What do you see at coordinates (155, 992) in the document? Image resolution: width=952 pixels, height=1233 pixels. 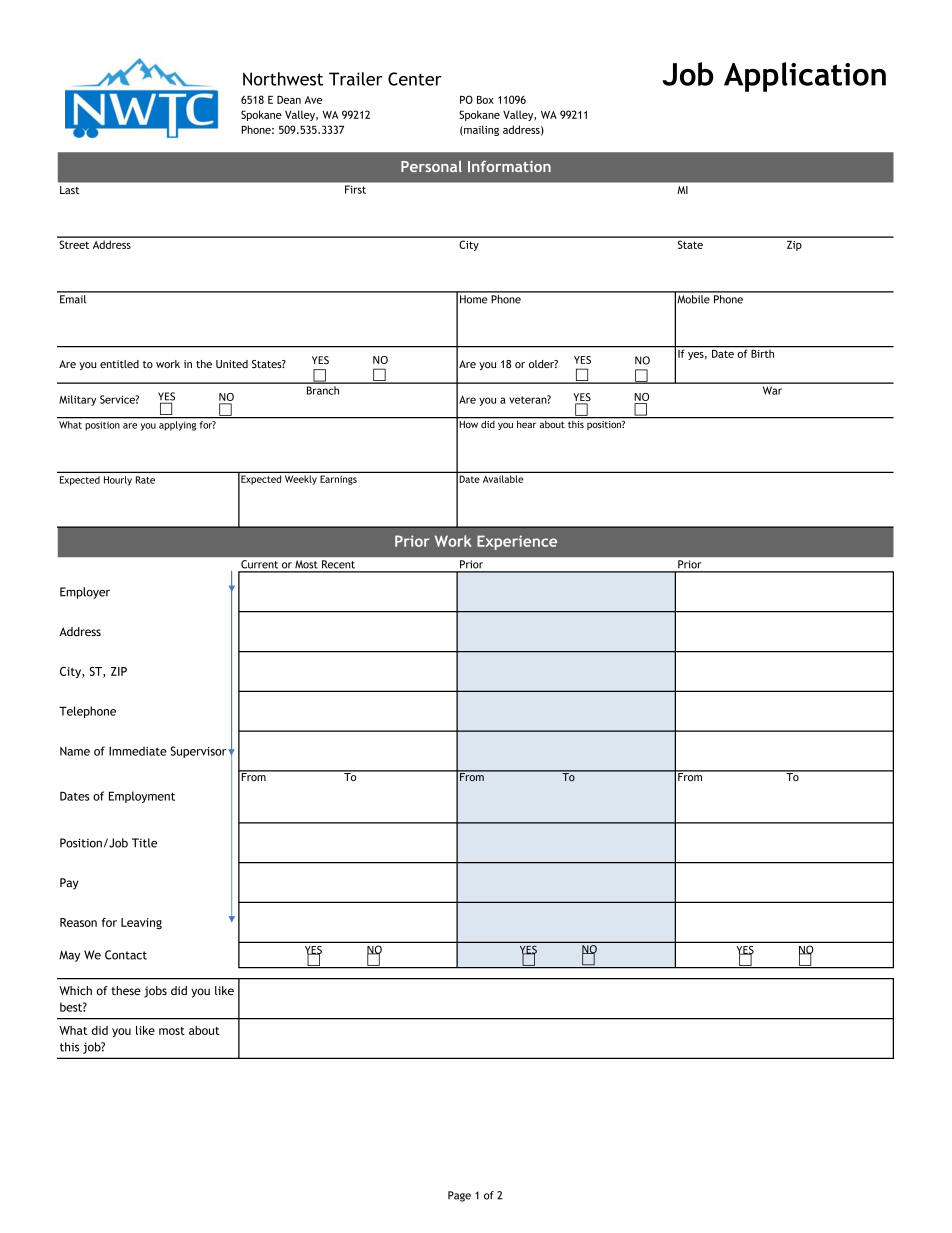 I see `jobs` at bounding box center [155, 992].
